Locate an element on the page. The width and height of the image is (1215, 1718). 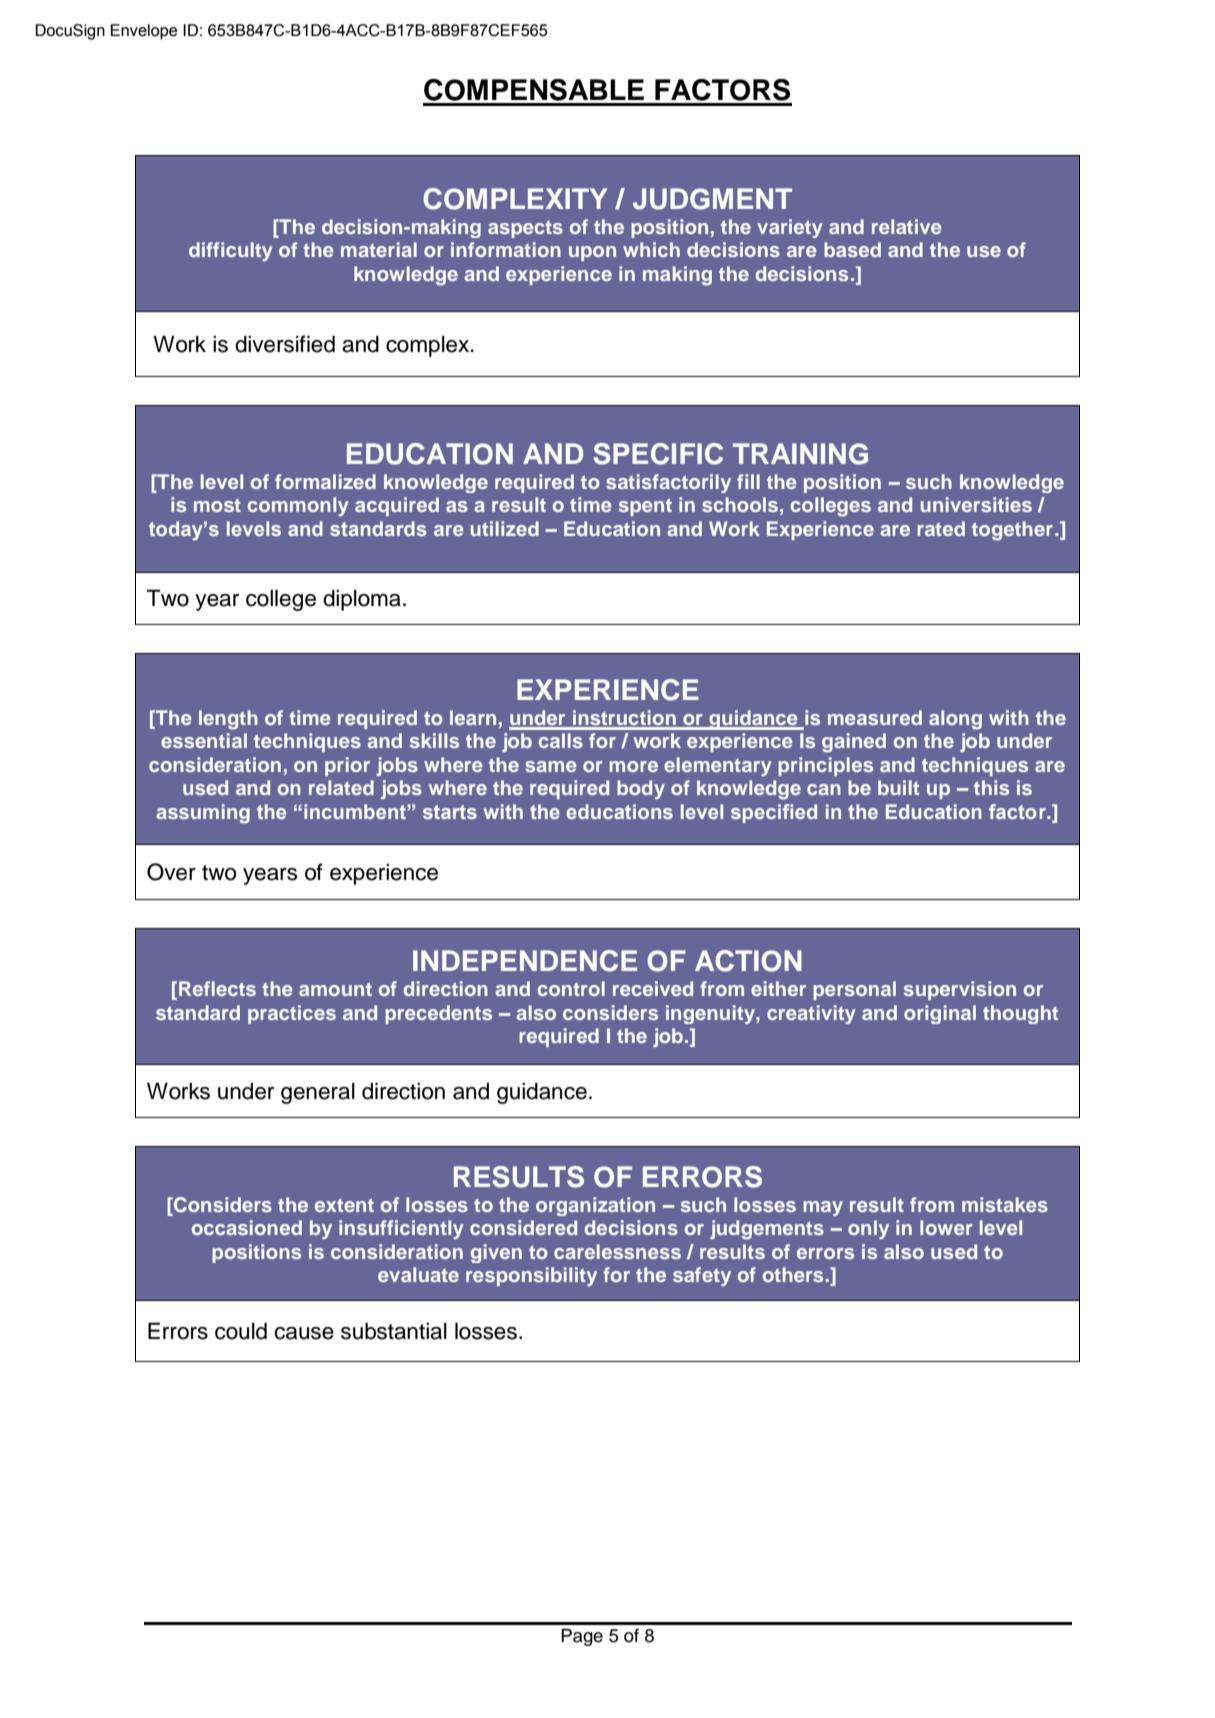
control is located at coordinates (571, 988).
